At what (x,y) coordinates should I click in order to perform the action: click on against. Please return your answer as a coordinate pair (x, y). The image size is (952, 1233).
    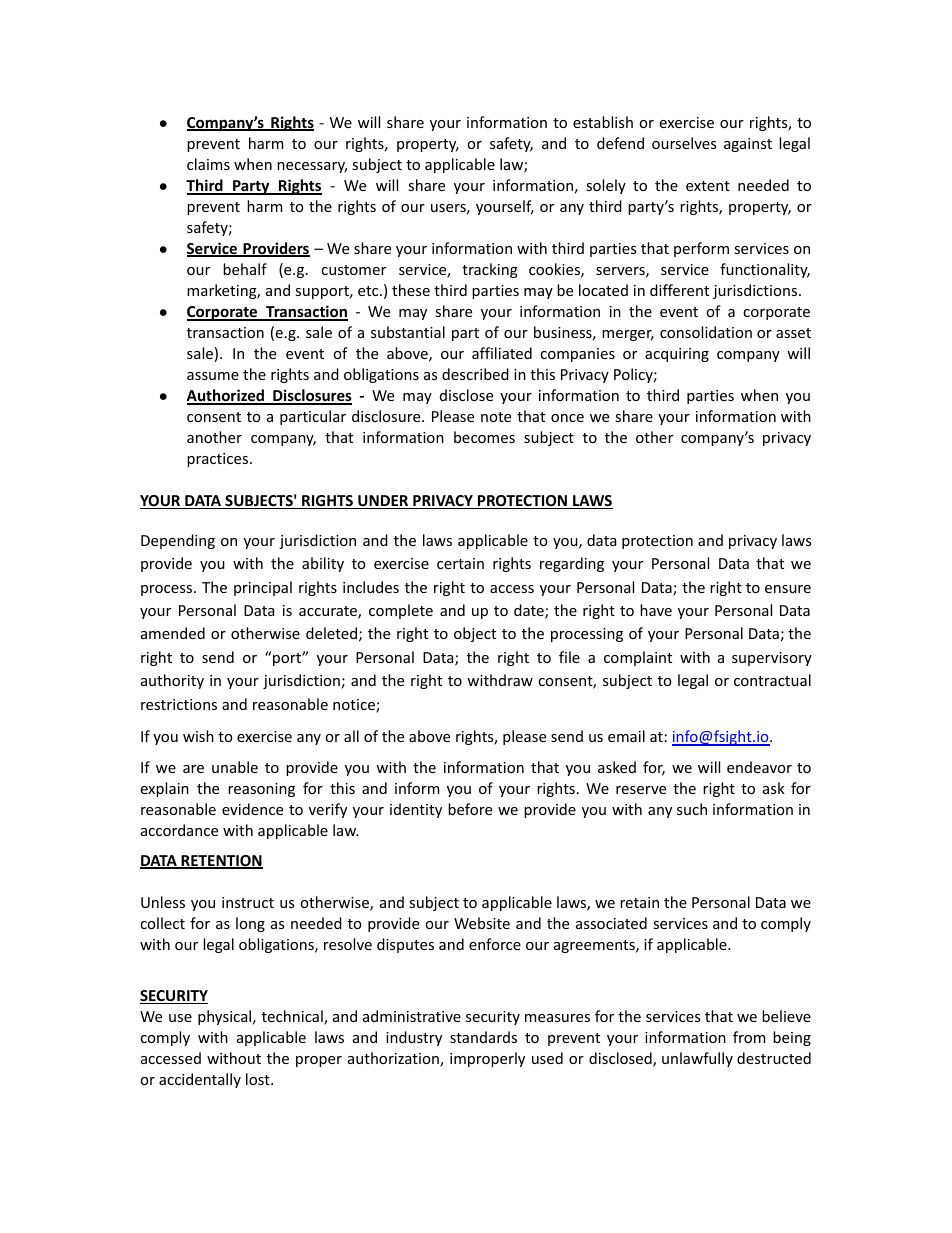
    Looking at the image, I should click on (748, 145).
